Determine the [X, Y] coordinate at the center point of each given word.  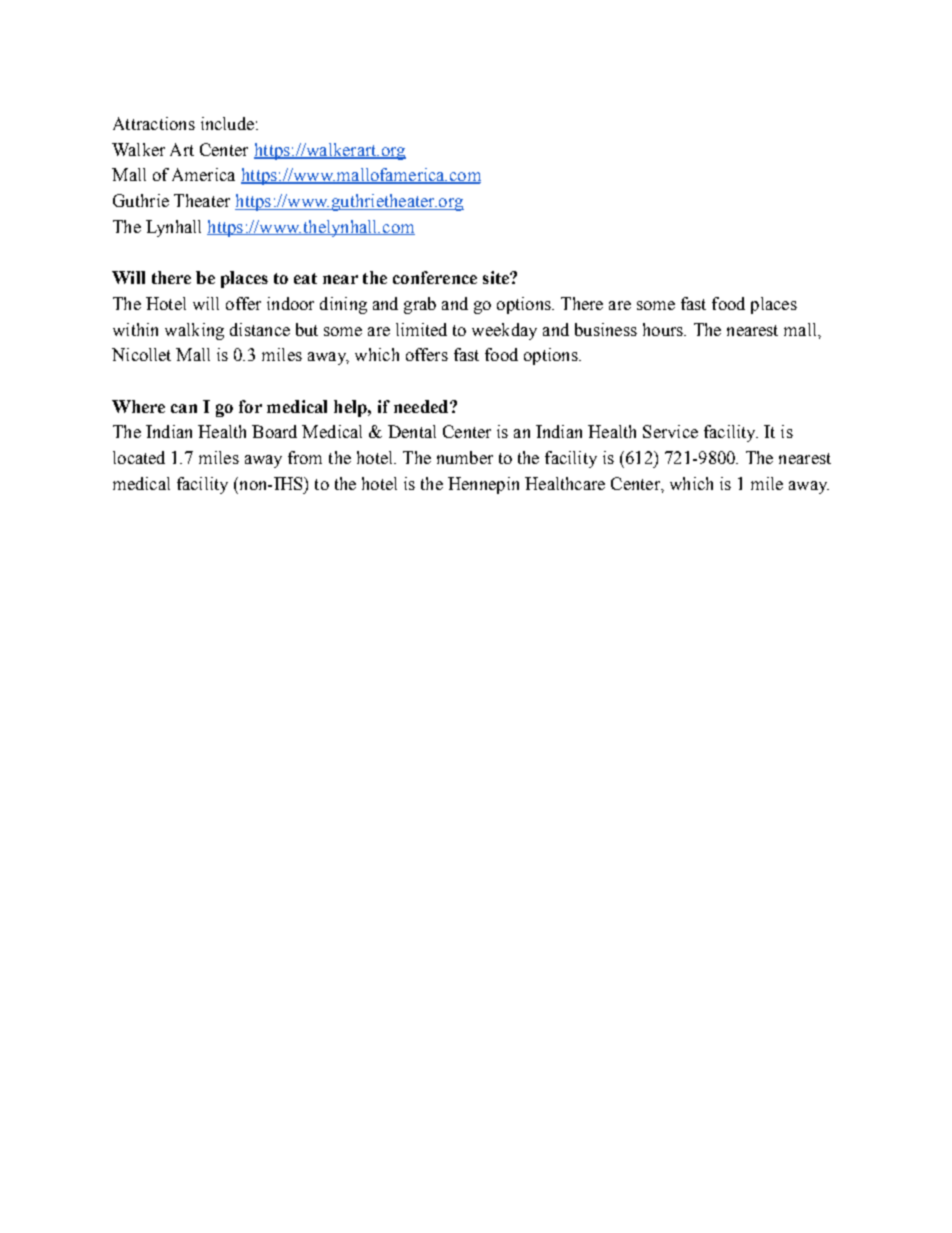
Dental [412, 431]
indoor [290, 303]
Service [670, 431]
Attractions [154, 123]
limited [421, 329]
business [606, 329]
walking [194, 331]
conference [435, 277]
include [227, 123]
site [497, 277]
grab [420, 305]
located [139, 457]
